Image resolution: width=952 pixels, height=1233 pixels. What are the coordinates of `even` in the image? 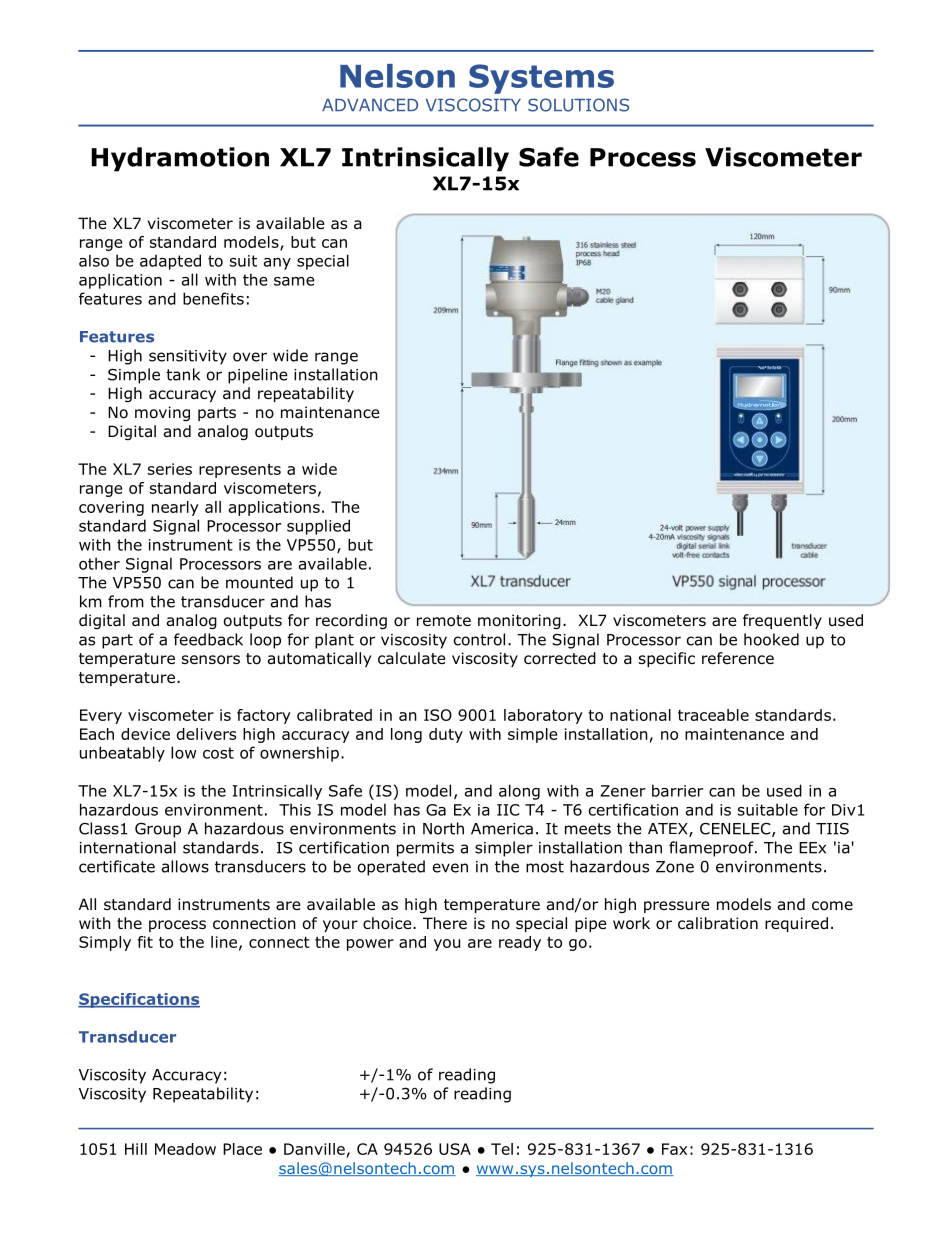 It's located at (450, 868).
